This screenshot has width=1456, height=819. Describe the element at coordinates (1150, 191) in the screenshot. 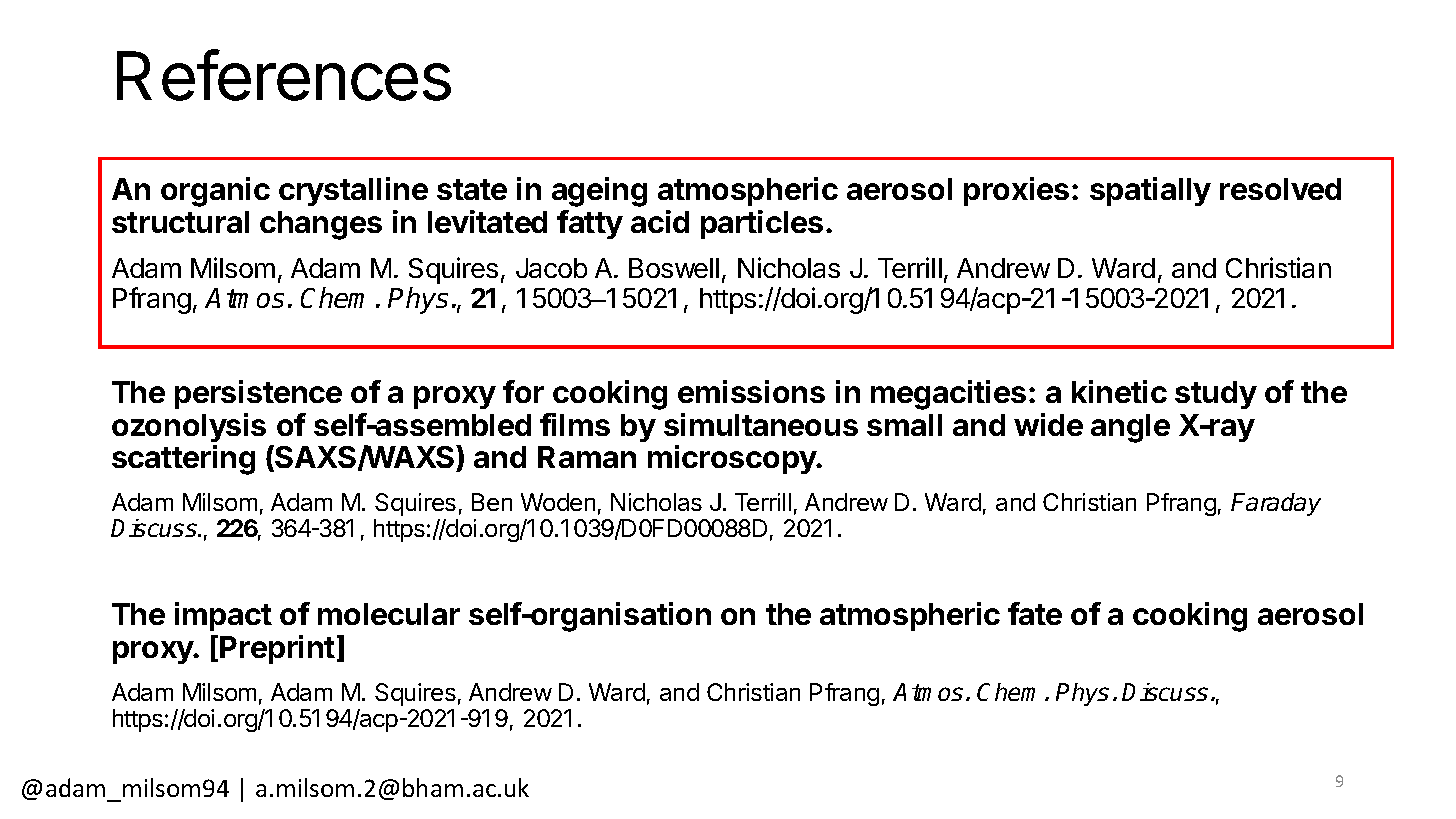

I see `spatially` at that location.
